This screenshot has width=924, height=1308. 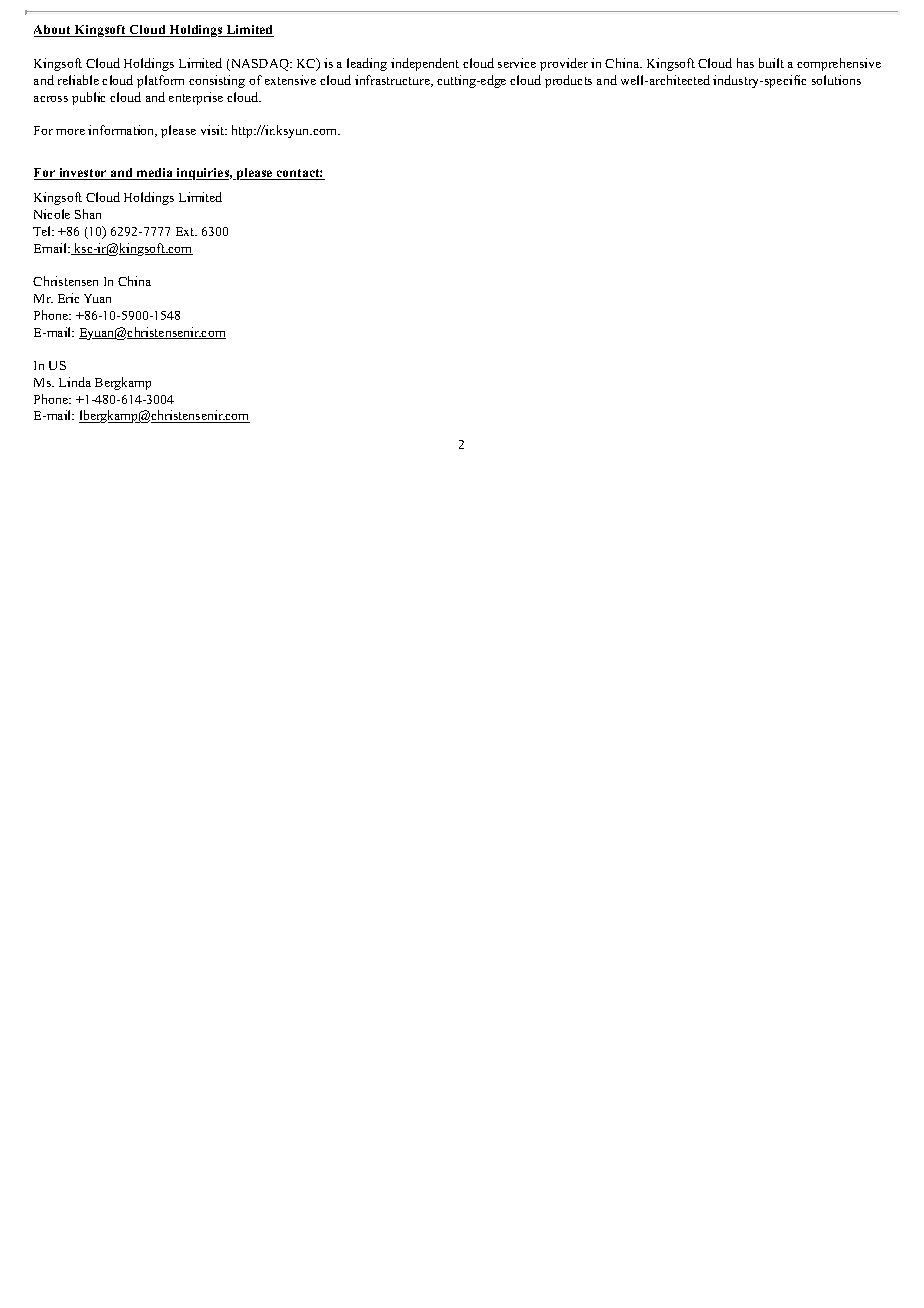 I want to click on Nicole, so click(x=52, y=214).
